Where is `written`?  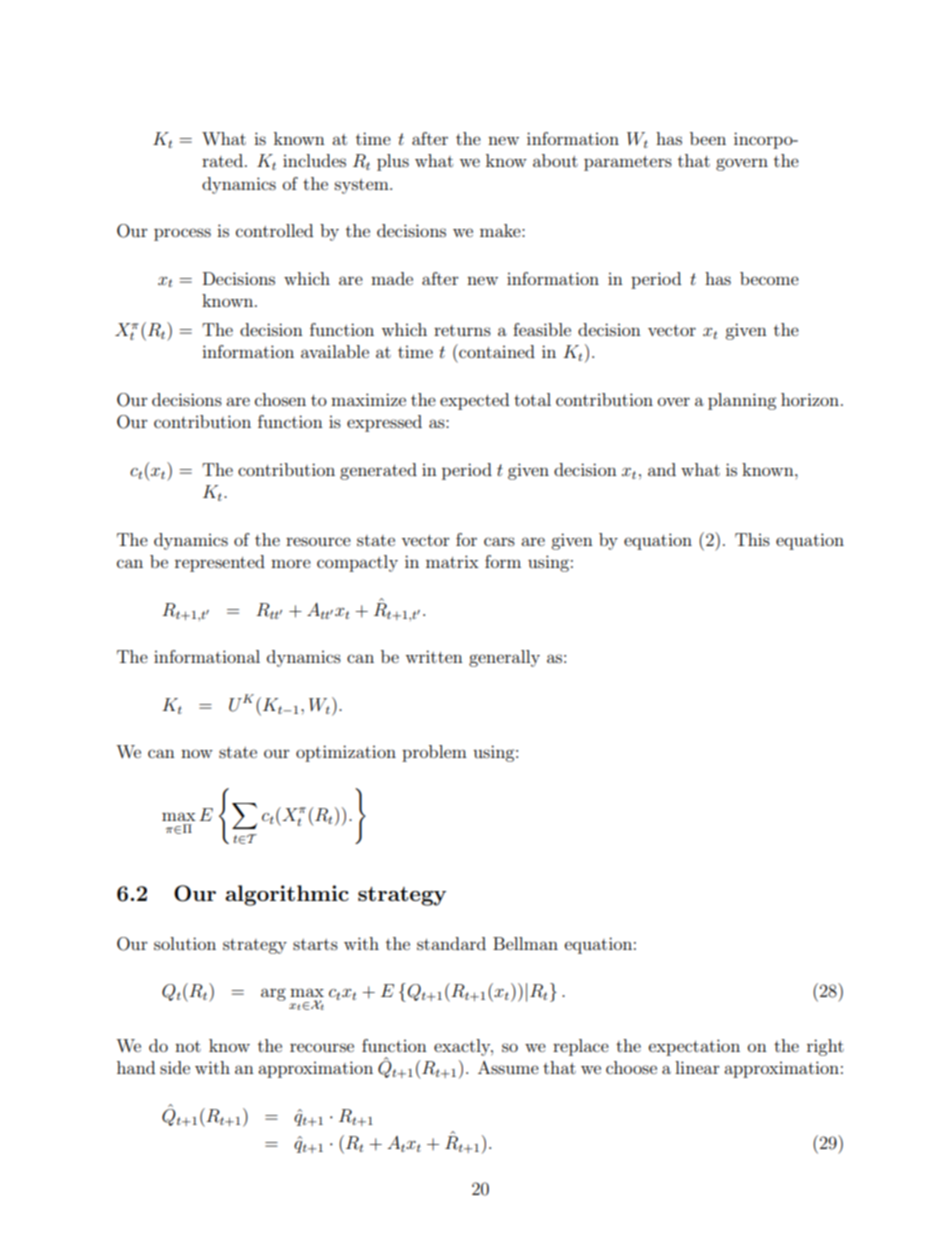
written is located at coordinates (434, 656).
